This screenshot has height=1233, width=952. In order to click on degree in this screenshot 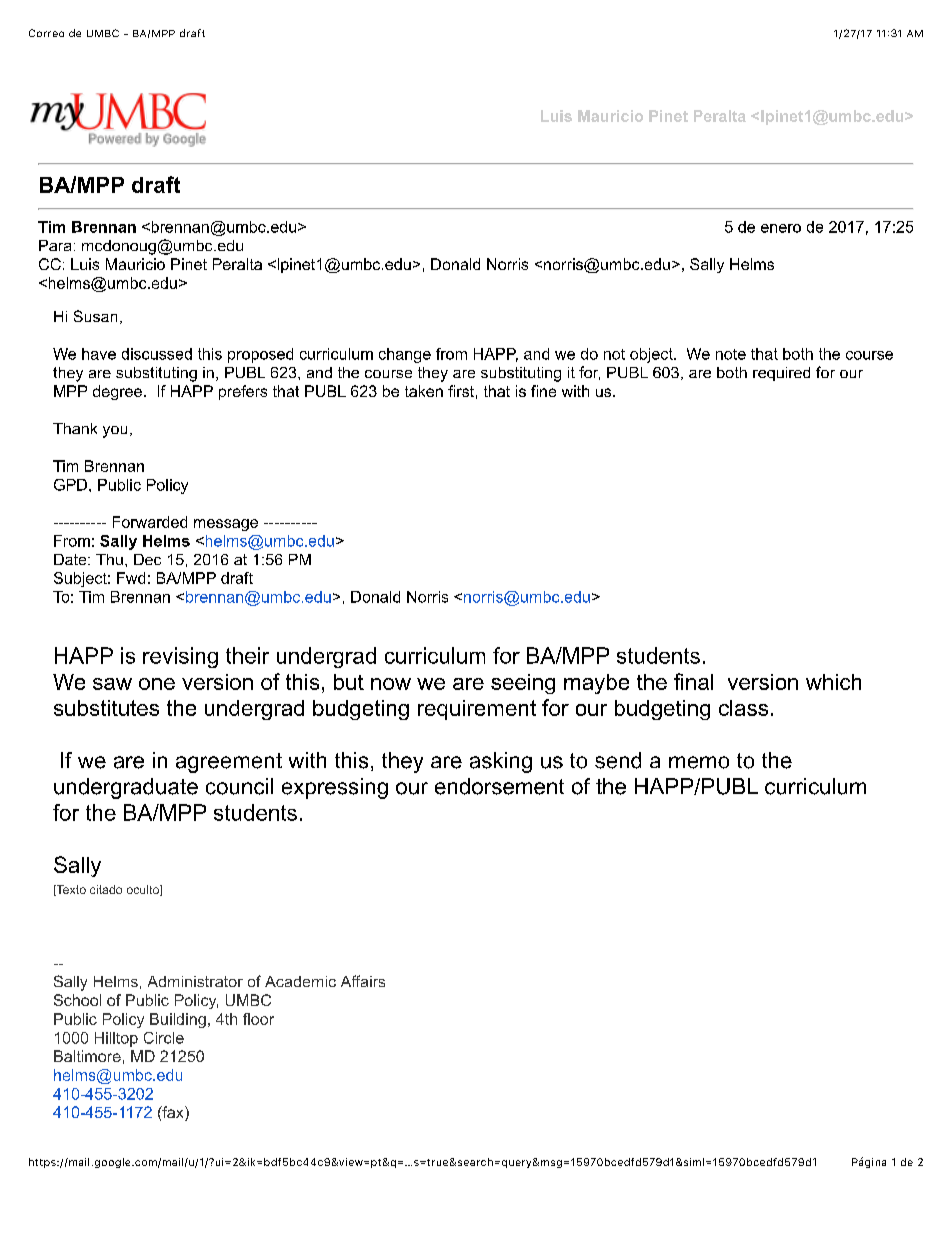, I will do `click(117, 392)`.
